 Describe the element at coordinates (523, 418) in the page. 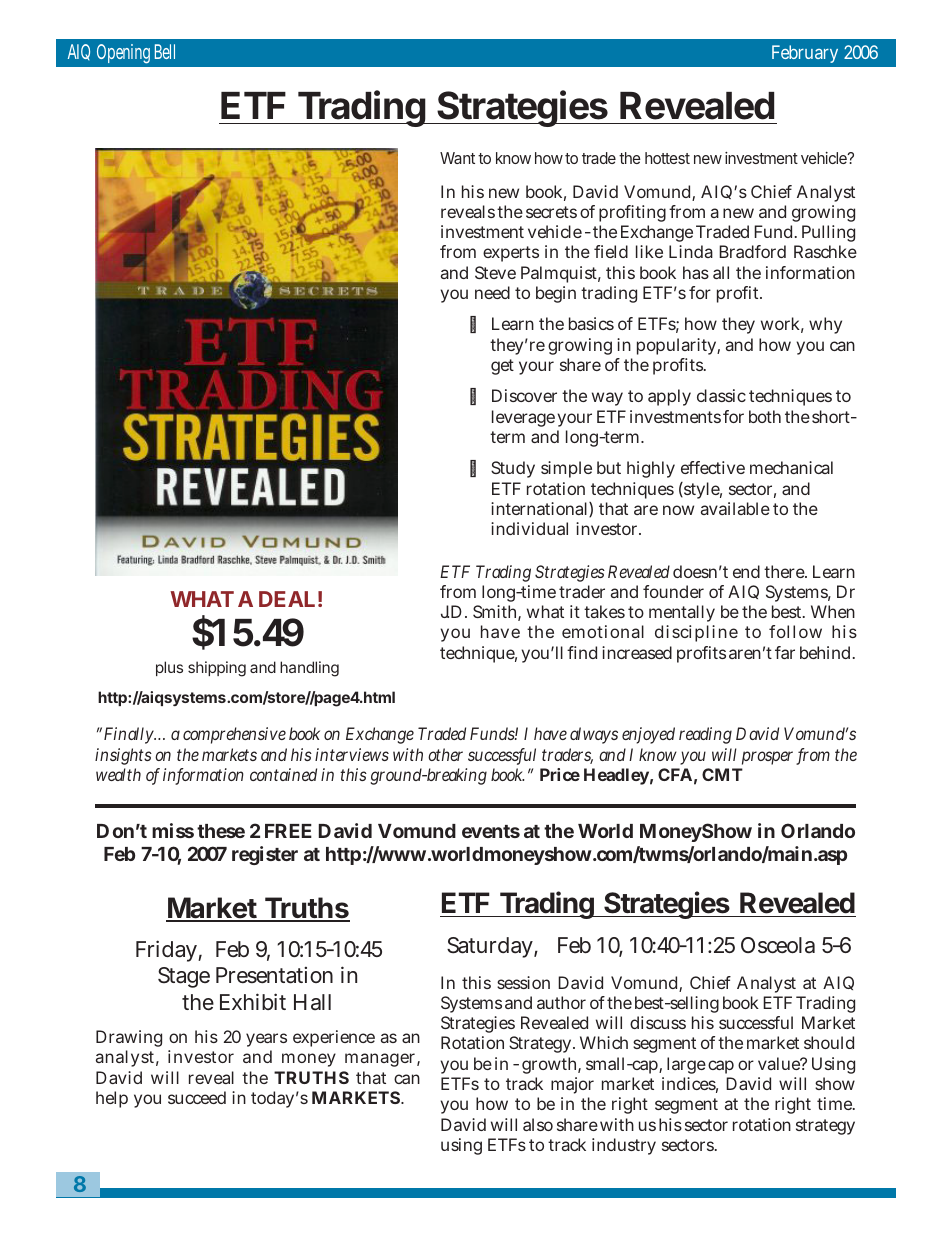

I see `leverage` at that location.
